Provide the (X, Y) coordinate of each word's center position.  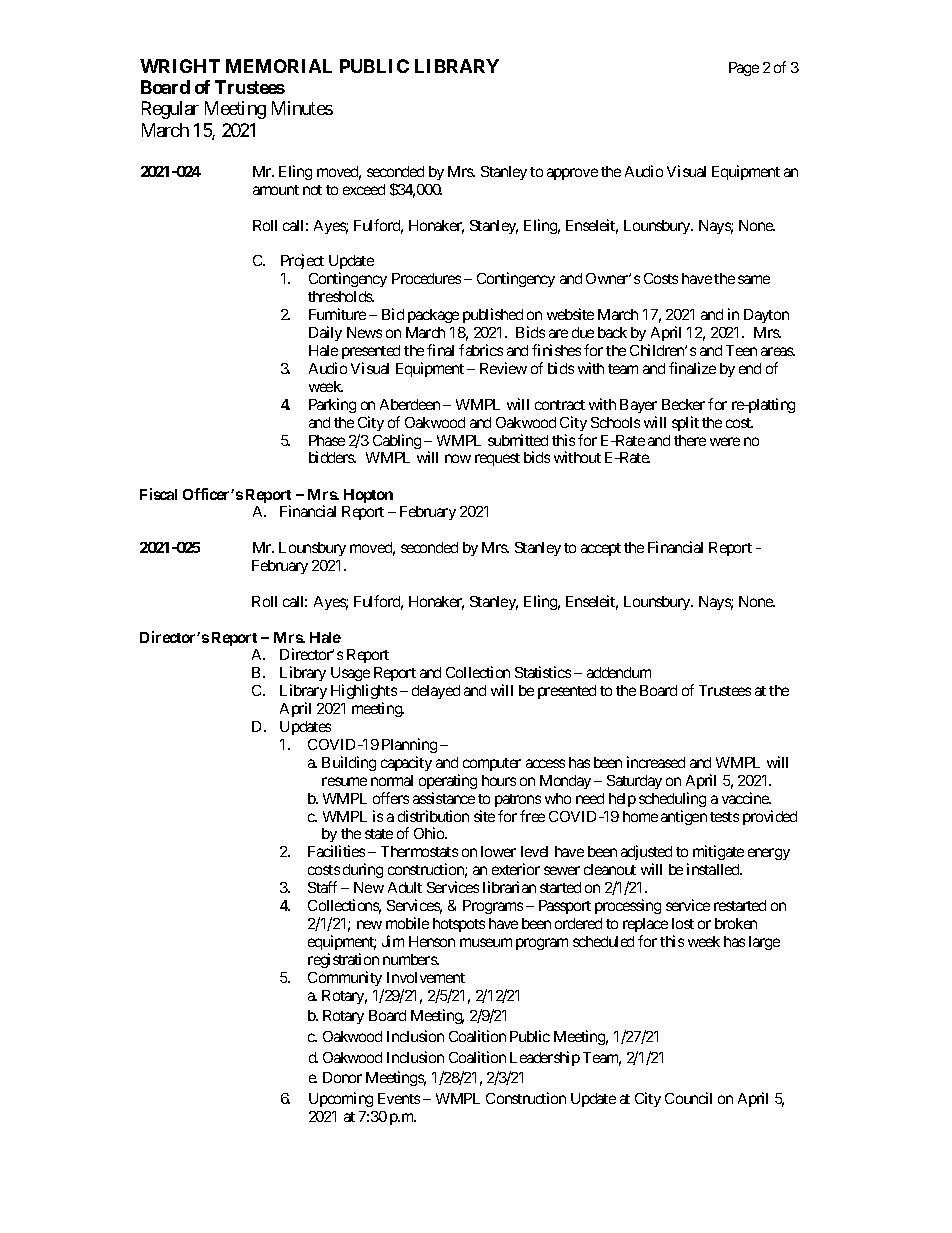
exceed (364, 189)
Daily (325, 333)
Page (744, 69)
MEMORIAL (279, 66)
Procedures (426, 278)
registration (343, 960)
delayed (436, 692)
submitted (518, 440)
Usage (350, 676)
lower (498, 851)
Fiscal (158, 494)
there (690, 440)
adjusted (646, 854)
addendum (619, 672)
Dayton (766, 316)
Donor (342, 1077)
